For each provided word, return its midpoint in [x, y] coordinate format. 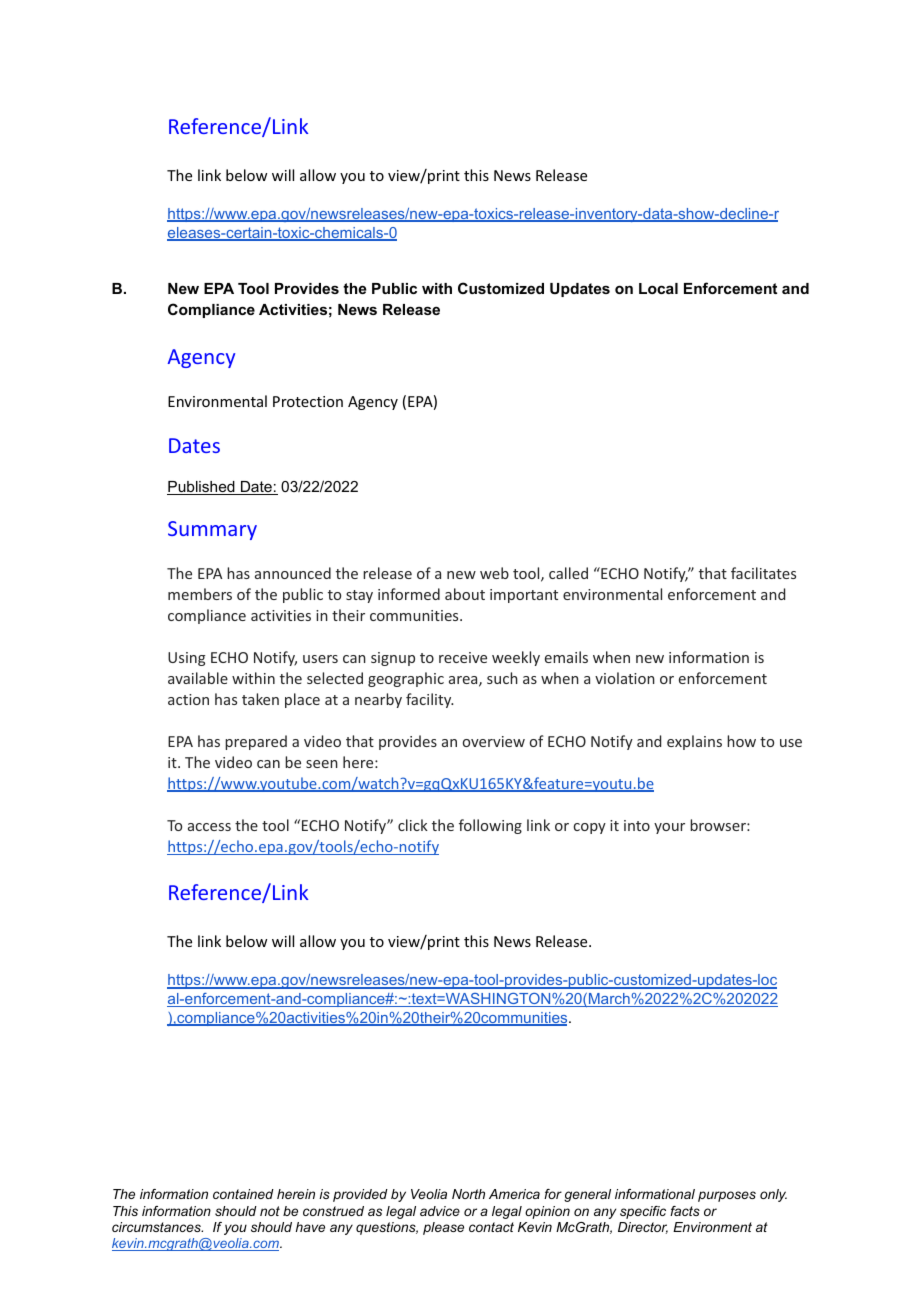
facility [429, 700]
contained [243, 1194]
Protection [308, 401]
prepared [256, 742]
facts [685, 1211]
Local [658, 288]
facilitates [763, 573]
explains [694, 742]
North [468, 1194]
